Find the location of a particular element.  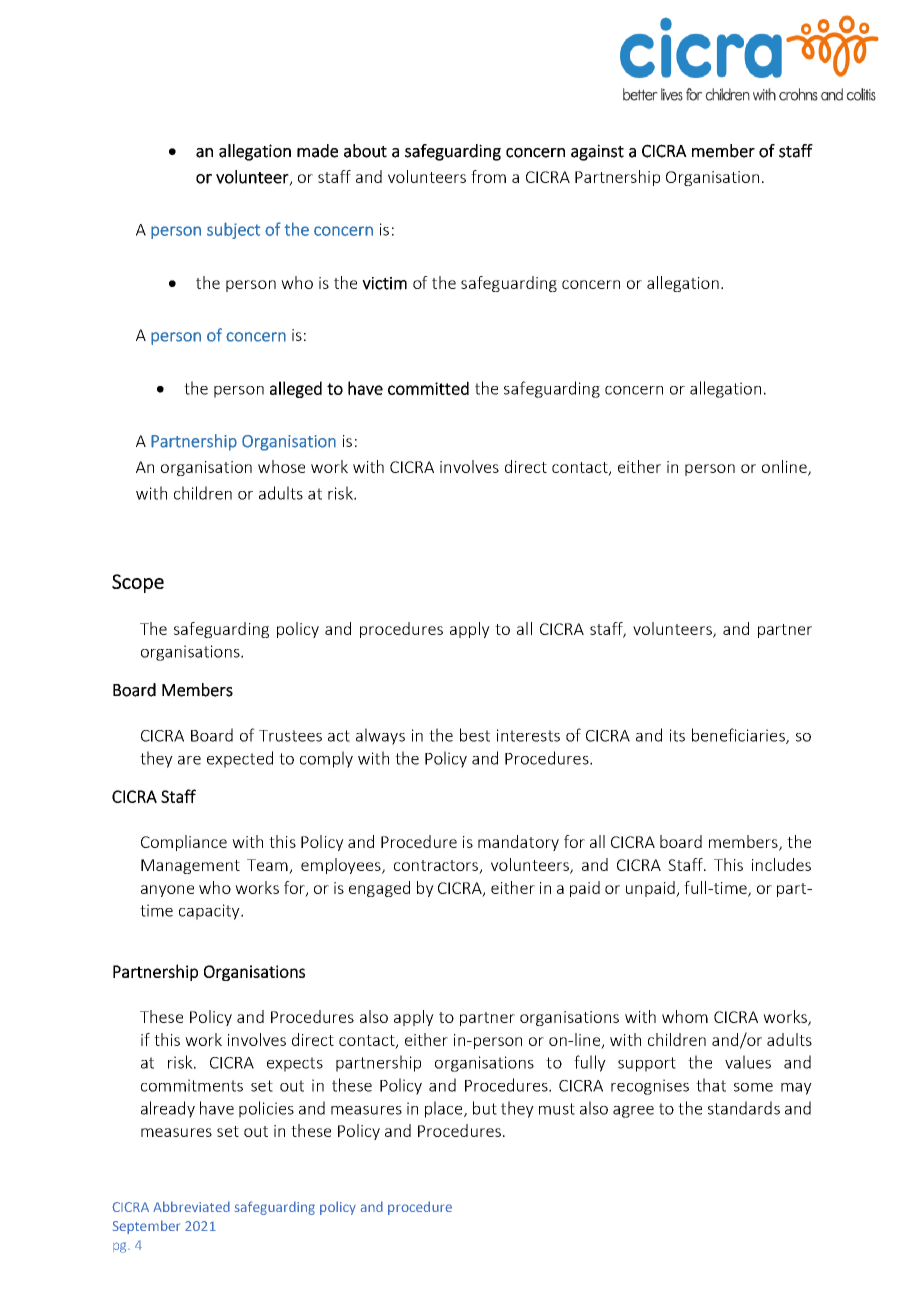

best is located at coordinates (475, 735).
